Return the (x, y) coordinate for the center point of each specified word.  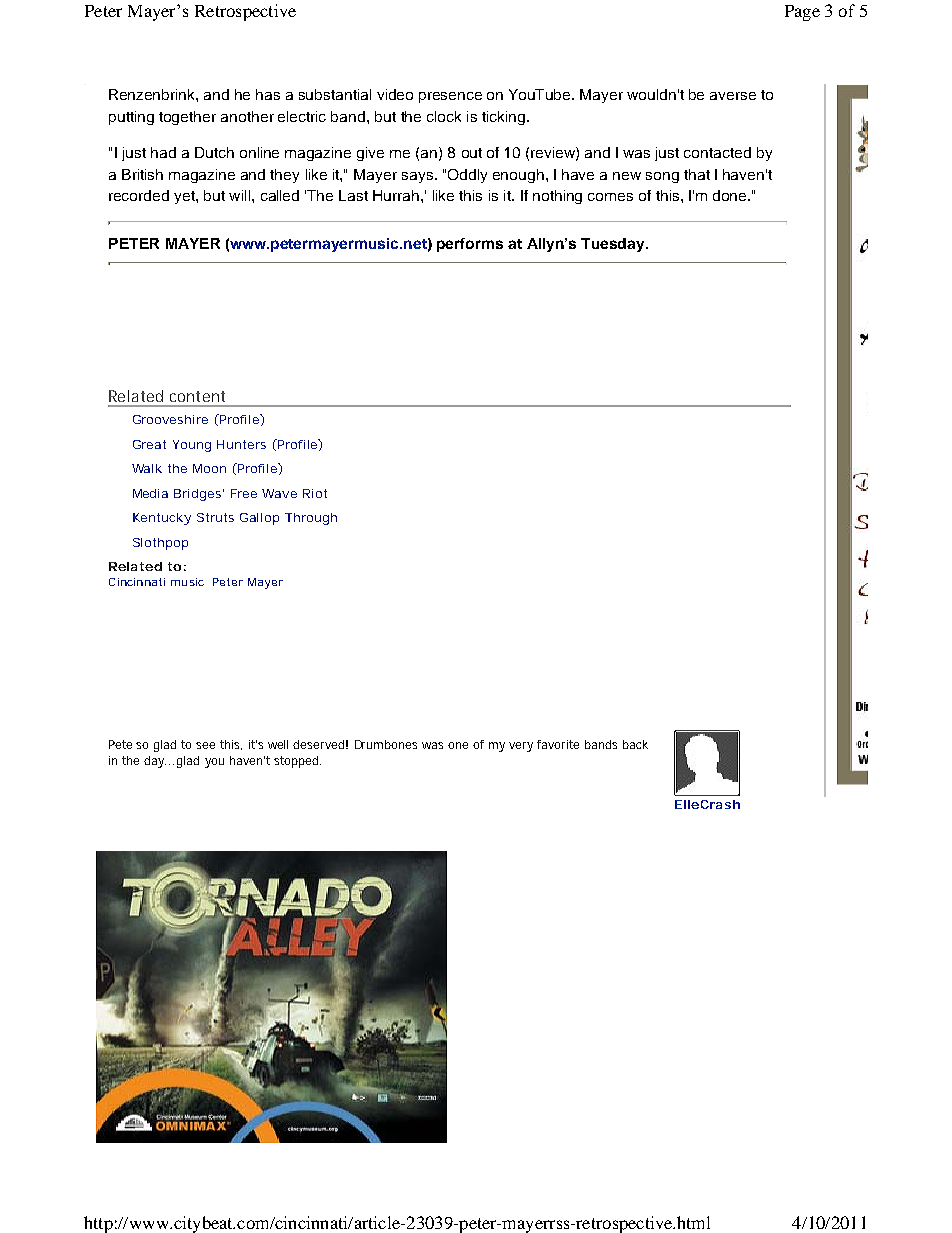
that (697, 174)
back (635, 744)
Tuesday (614, 245)
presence (450, 97)
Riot (315, 493)
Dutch (214, 152)
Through (311, 519)
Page (802, 13)
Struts (215, 517)
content (197, 396)
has (268, 94)
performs (470, 245)
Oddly (467, 176)
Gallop (259, 519)
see (205, 745)
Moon (209, 468)
